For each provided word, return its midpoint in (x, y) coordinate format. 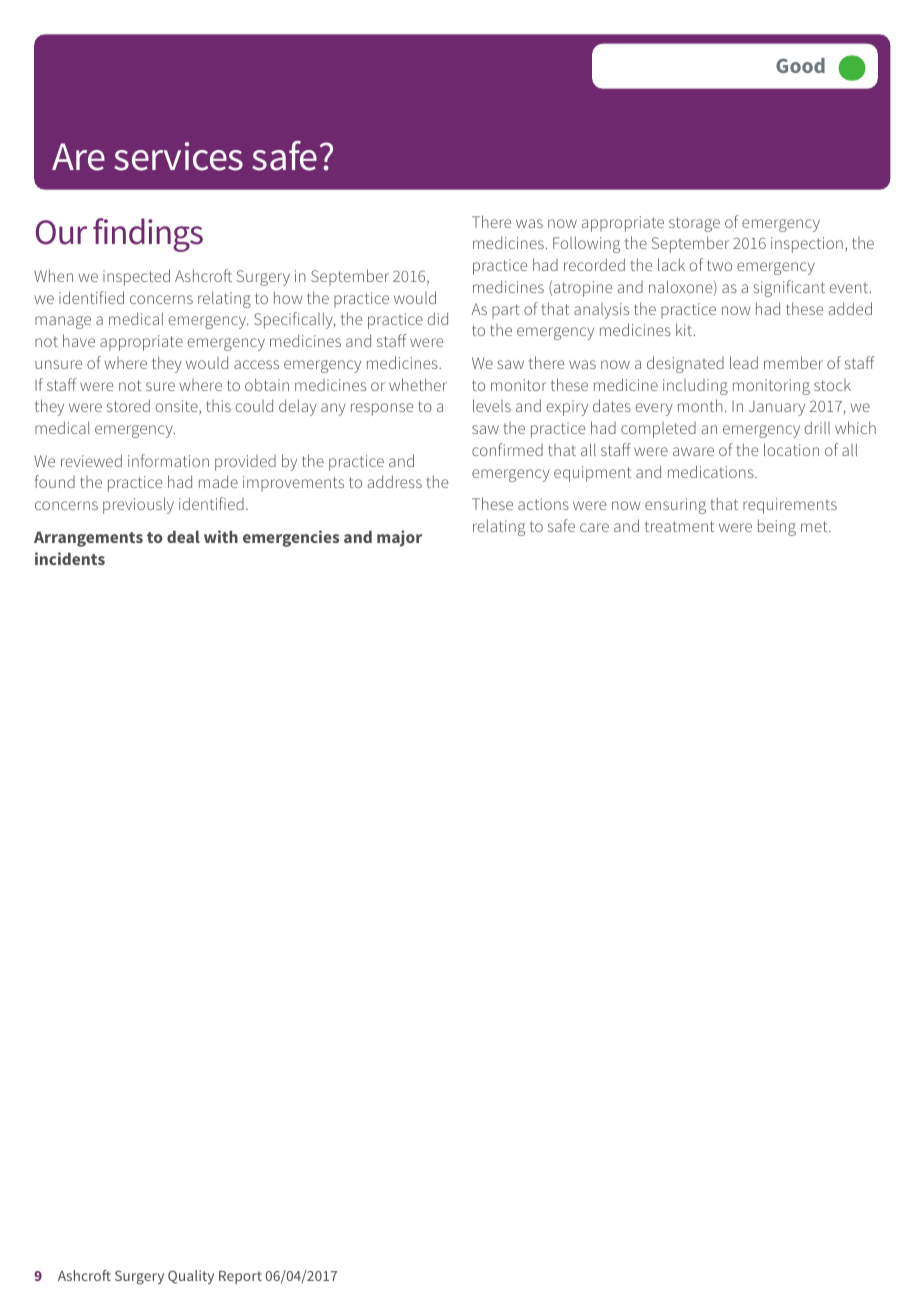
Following (586, 244)
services (178, 156)
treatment (679, 526)
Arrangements (88, 539)
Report (240, 1277)
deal (183, 537)
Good (800, 65)
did (438, 318)
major (399, 538)
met (815, 526)
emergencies (291, 538)
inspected (136, 277)
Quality (191, 1277)
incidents (70, 558)
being (777, 527)
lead (744, 362)
